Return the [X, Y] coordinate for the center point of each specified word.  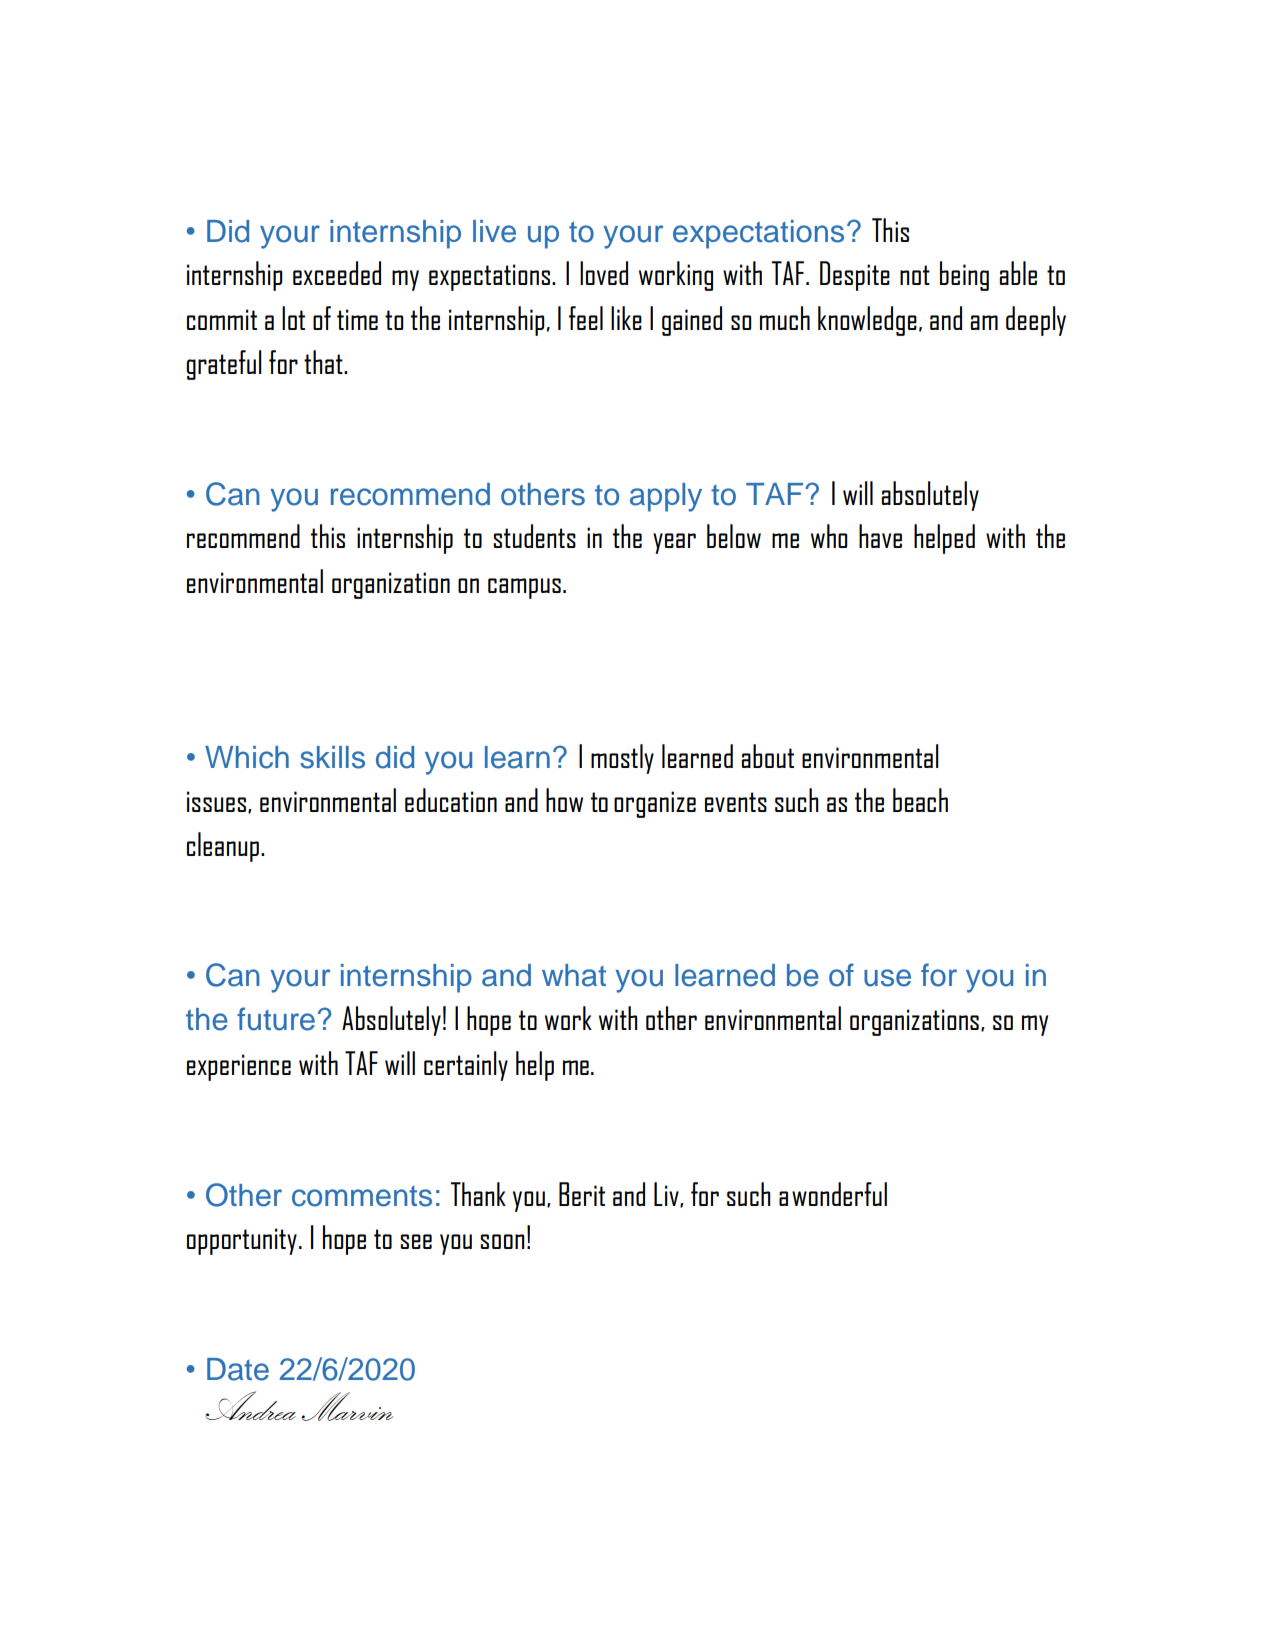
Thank [478, 1194]
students [534, 536]
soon [502, 1241]
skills [332, 757]
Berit [582, 1194]
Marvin [347, 1406]
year [674, 543]
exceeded [337, 273]
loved [604, 273]
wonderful [839, 1194]
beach [920, 800]
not [915, 275]
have [880, 536]
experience [239, 1067]
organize [655, 804]
